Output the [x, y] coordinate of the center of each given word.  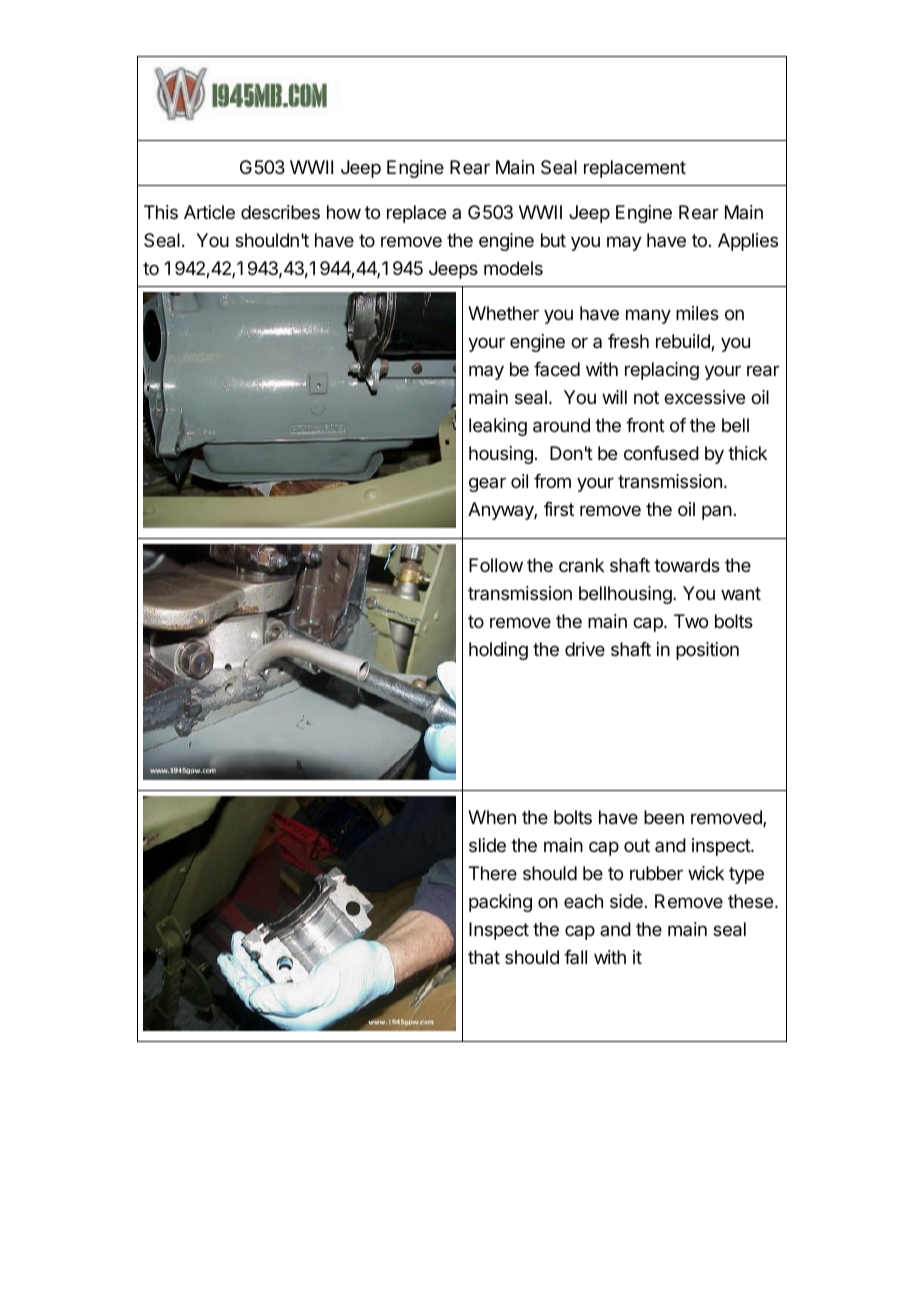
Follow [496, 565]
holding [498, 651]
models [513, 268]
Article [209, 212]
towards [687, 565]
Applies [748, 242]
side [626, 901]
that [484, 957]
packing [500, 903]
